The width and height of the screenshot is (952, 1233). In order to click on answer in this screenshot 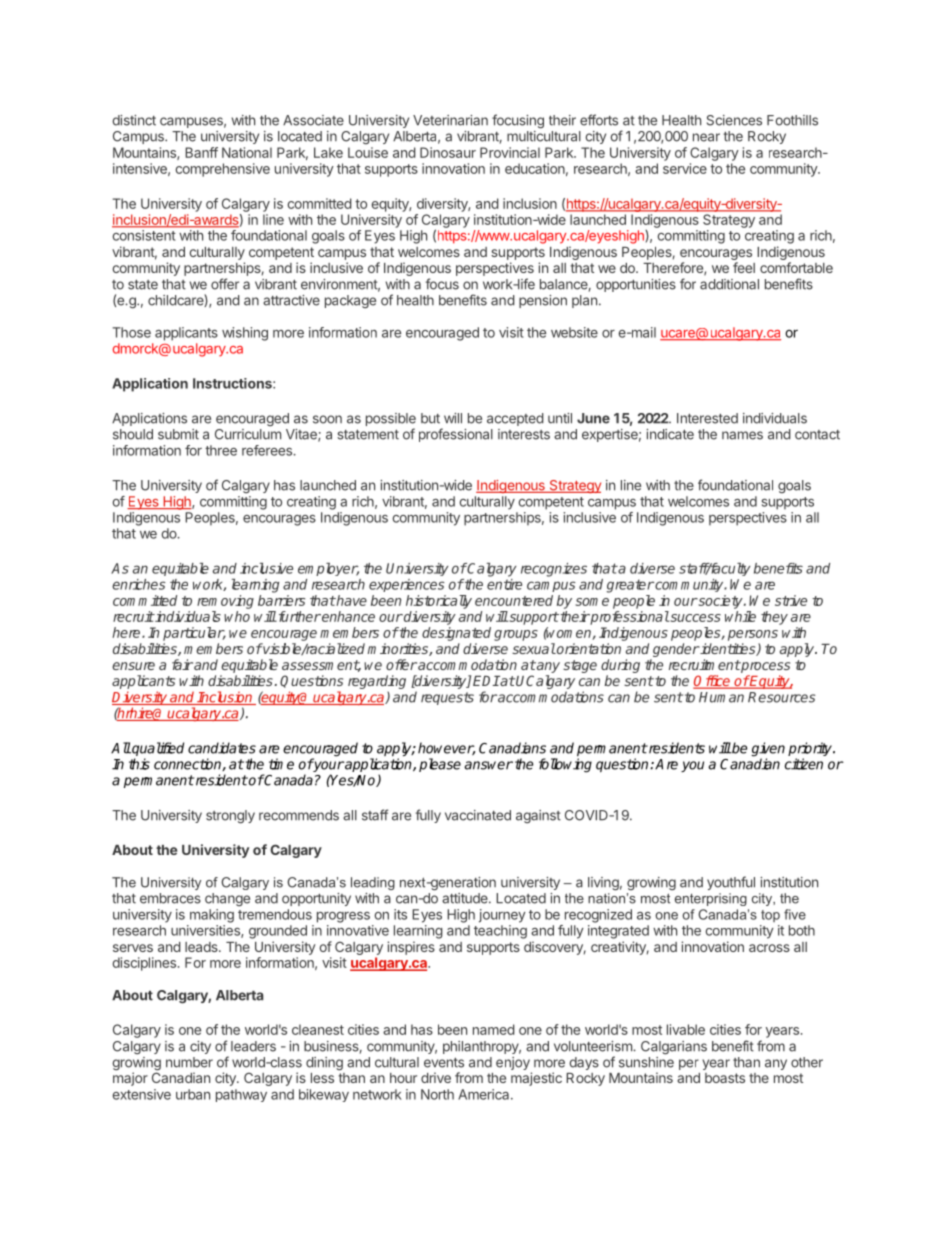, I will do `click(488, 765)`.
